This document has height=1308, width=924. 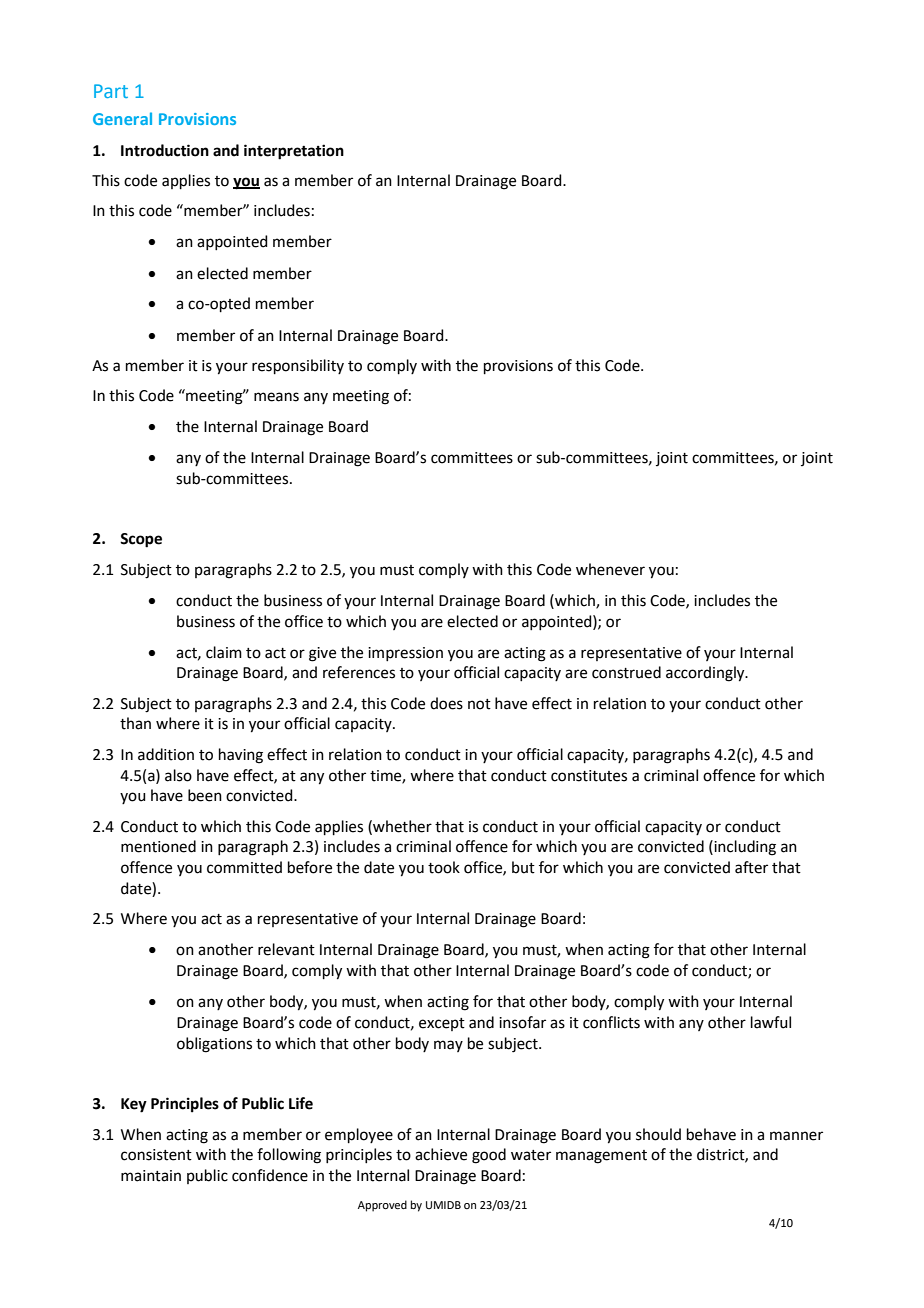 I want to click on Introduction, so click(x=165, y=150).
